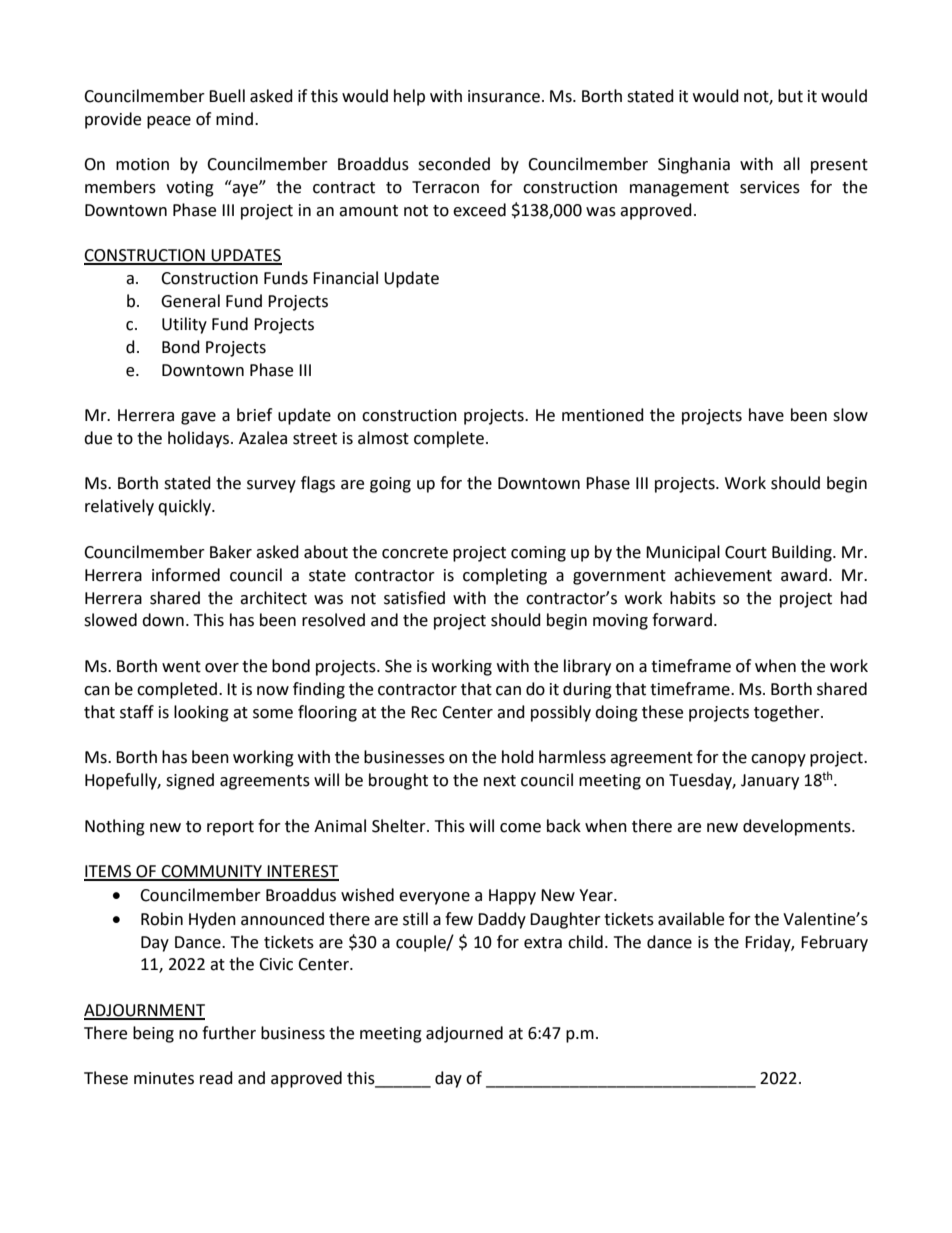 The height and width of the screenshot is (1233, 952). Describe the element at coordinates (790, 96) in the screenshot. I see `but` at that location.
